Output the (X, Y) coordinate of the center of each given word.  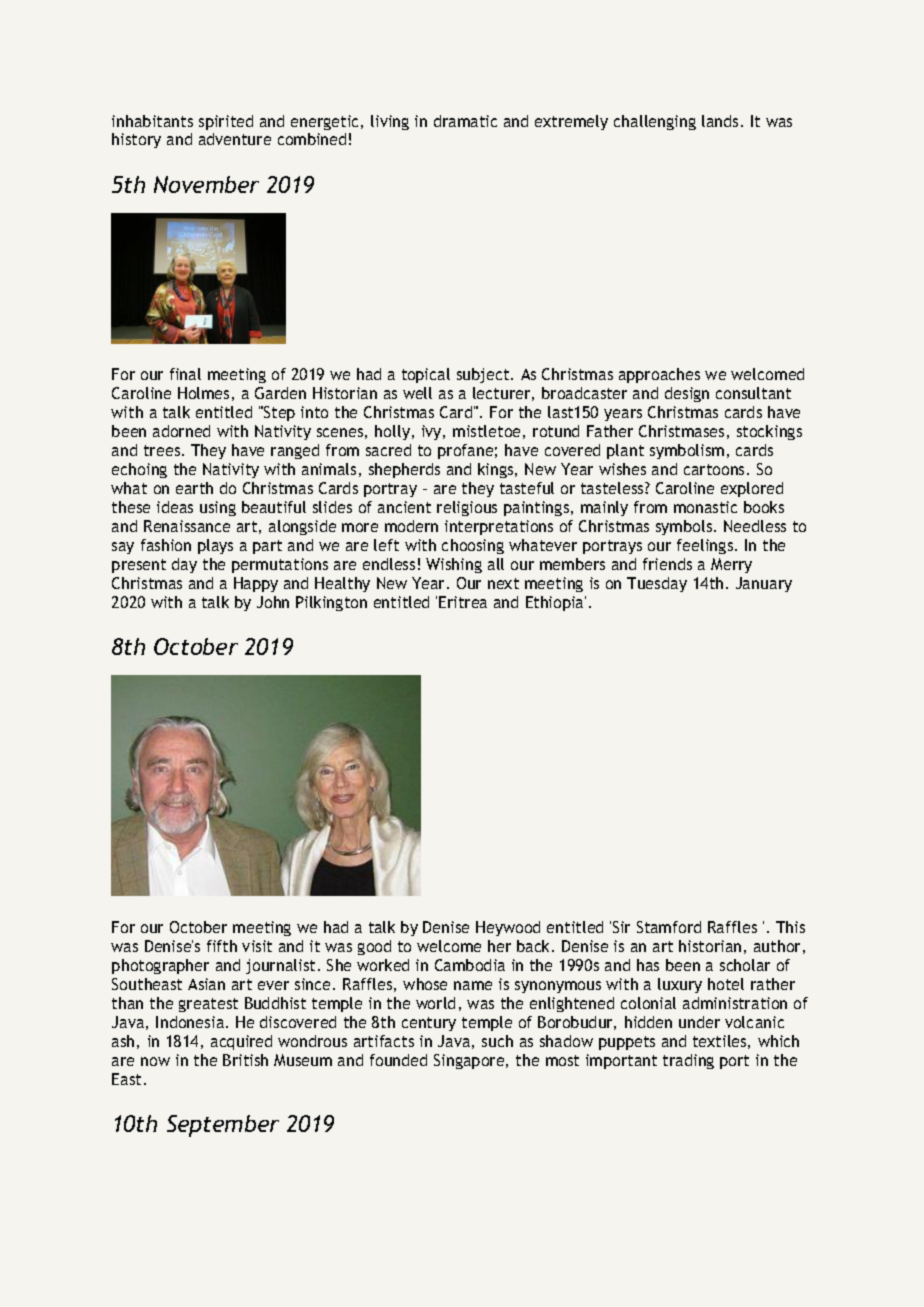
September (223, 1126)
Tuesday (657, 584)
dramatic (465, 121)
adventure (235, 139)
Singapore (470, 1061)
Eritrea (463, 602)
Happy (256, 584)
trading (688, 1061)
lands (720, 121)
